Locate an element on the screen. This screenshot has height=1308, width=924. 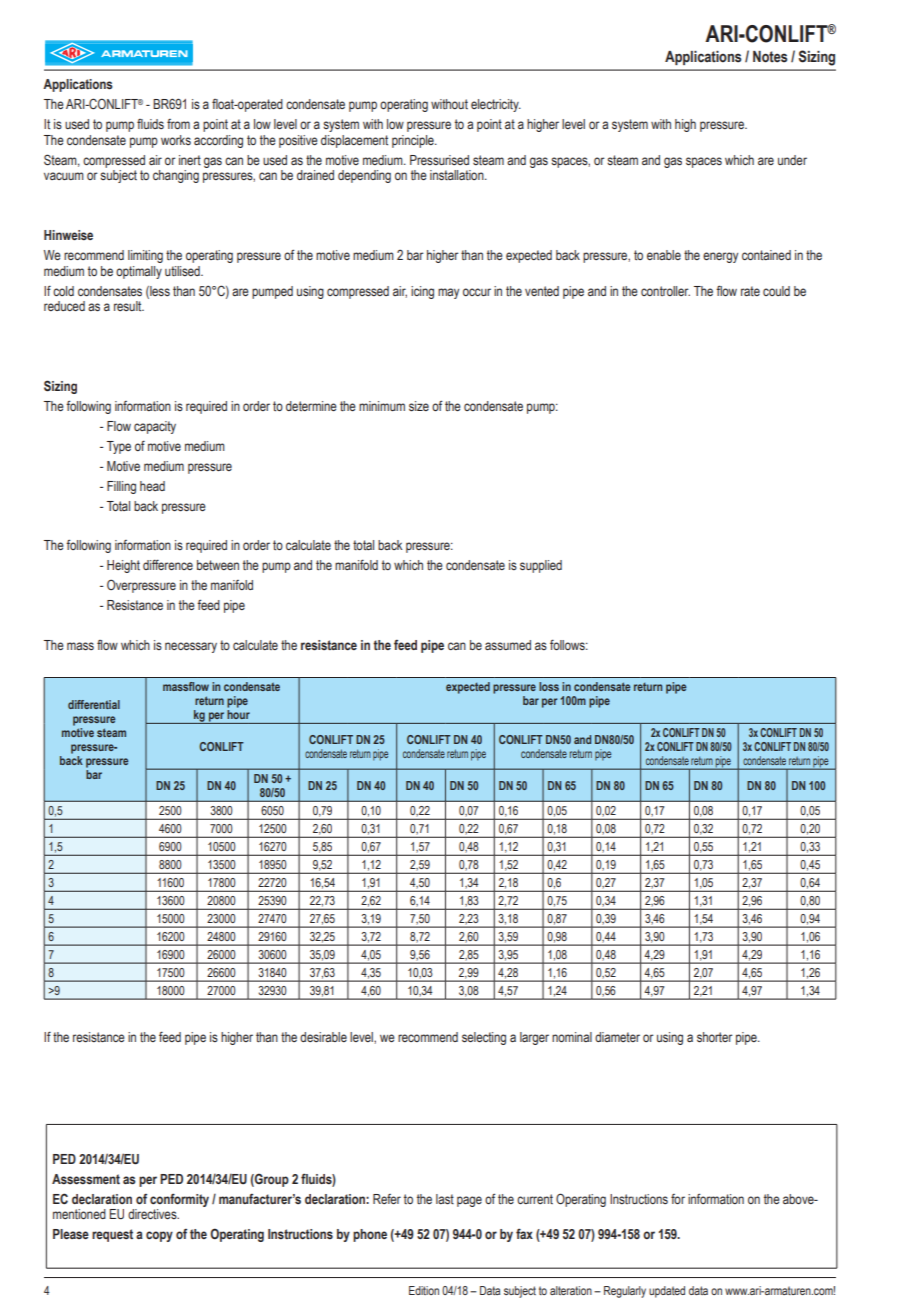
assumed is located at coordinates (508, 645).
